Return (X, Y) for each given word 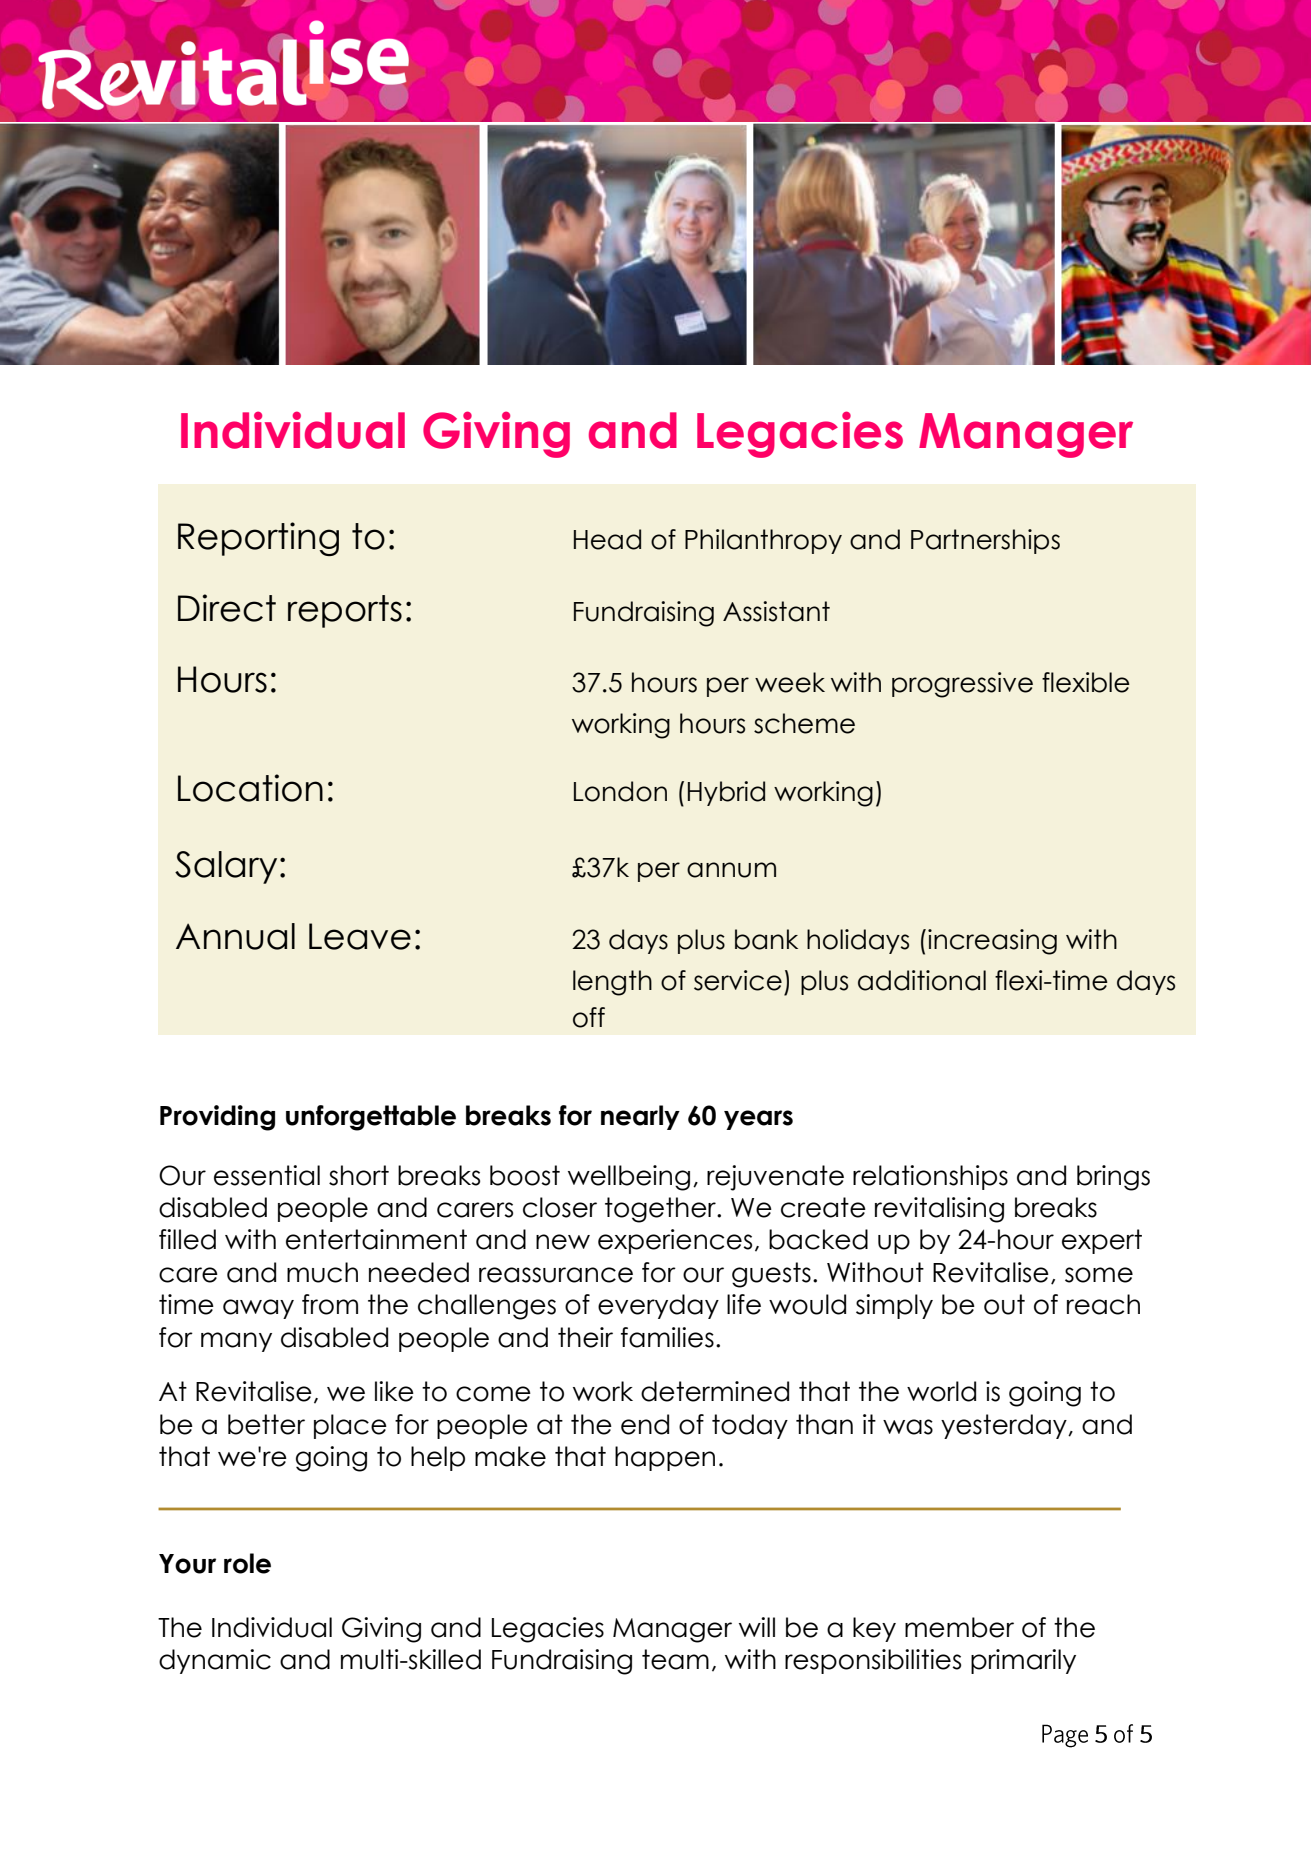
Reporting (258, 539)
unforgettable (371, 1118)
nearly (640, 1117)
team (675, 1659)
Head (607, 539)
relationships (930, 1177)
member (959, 1627)
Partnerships (985, 541)
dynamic (215, 1661)
